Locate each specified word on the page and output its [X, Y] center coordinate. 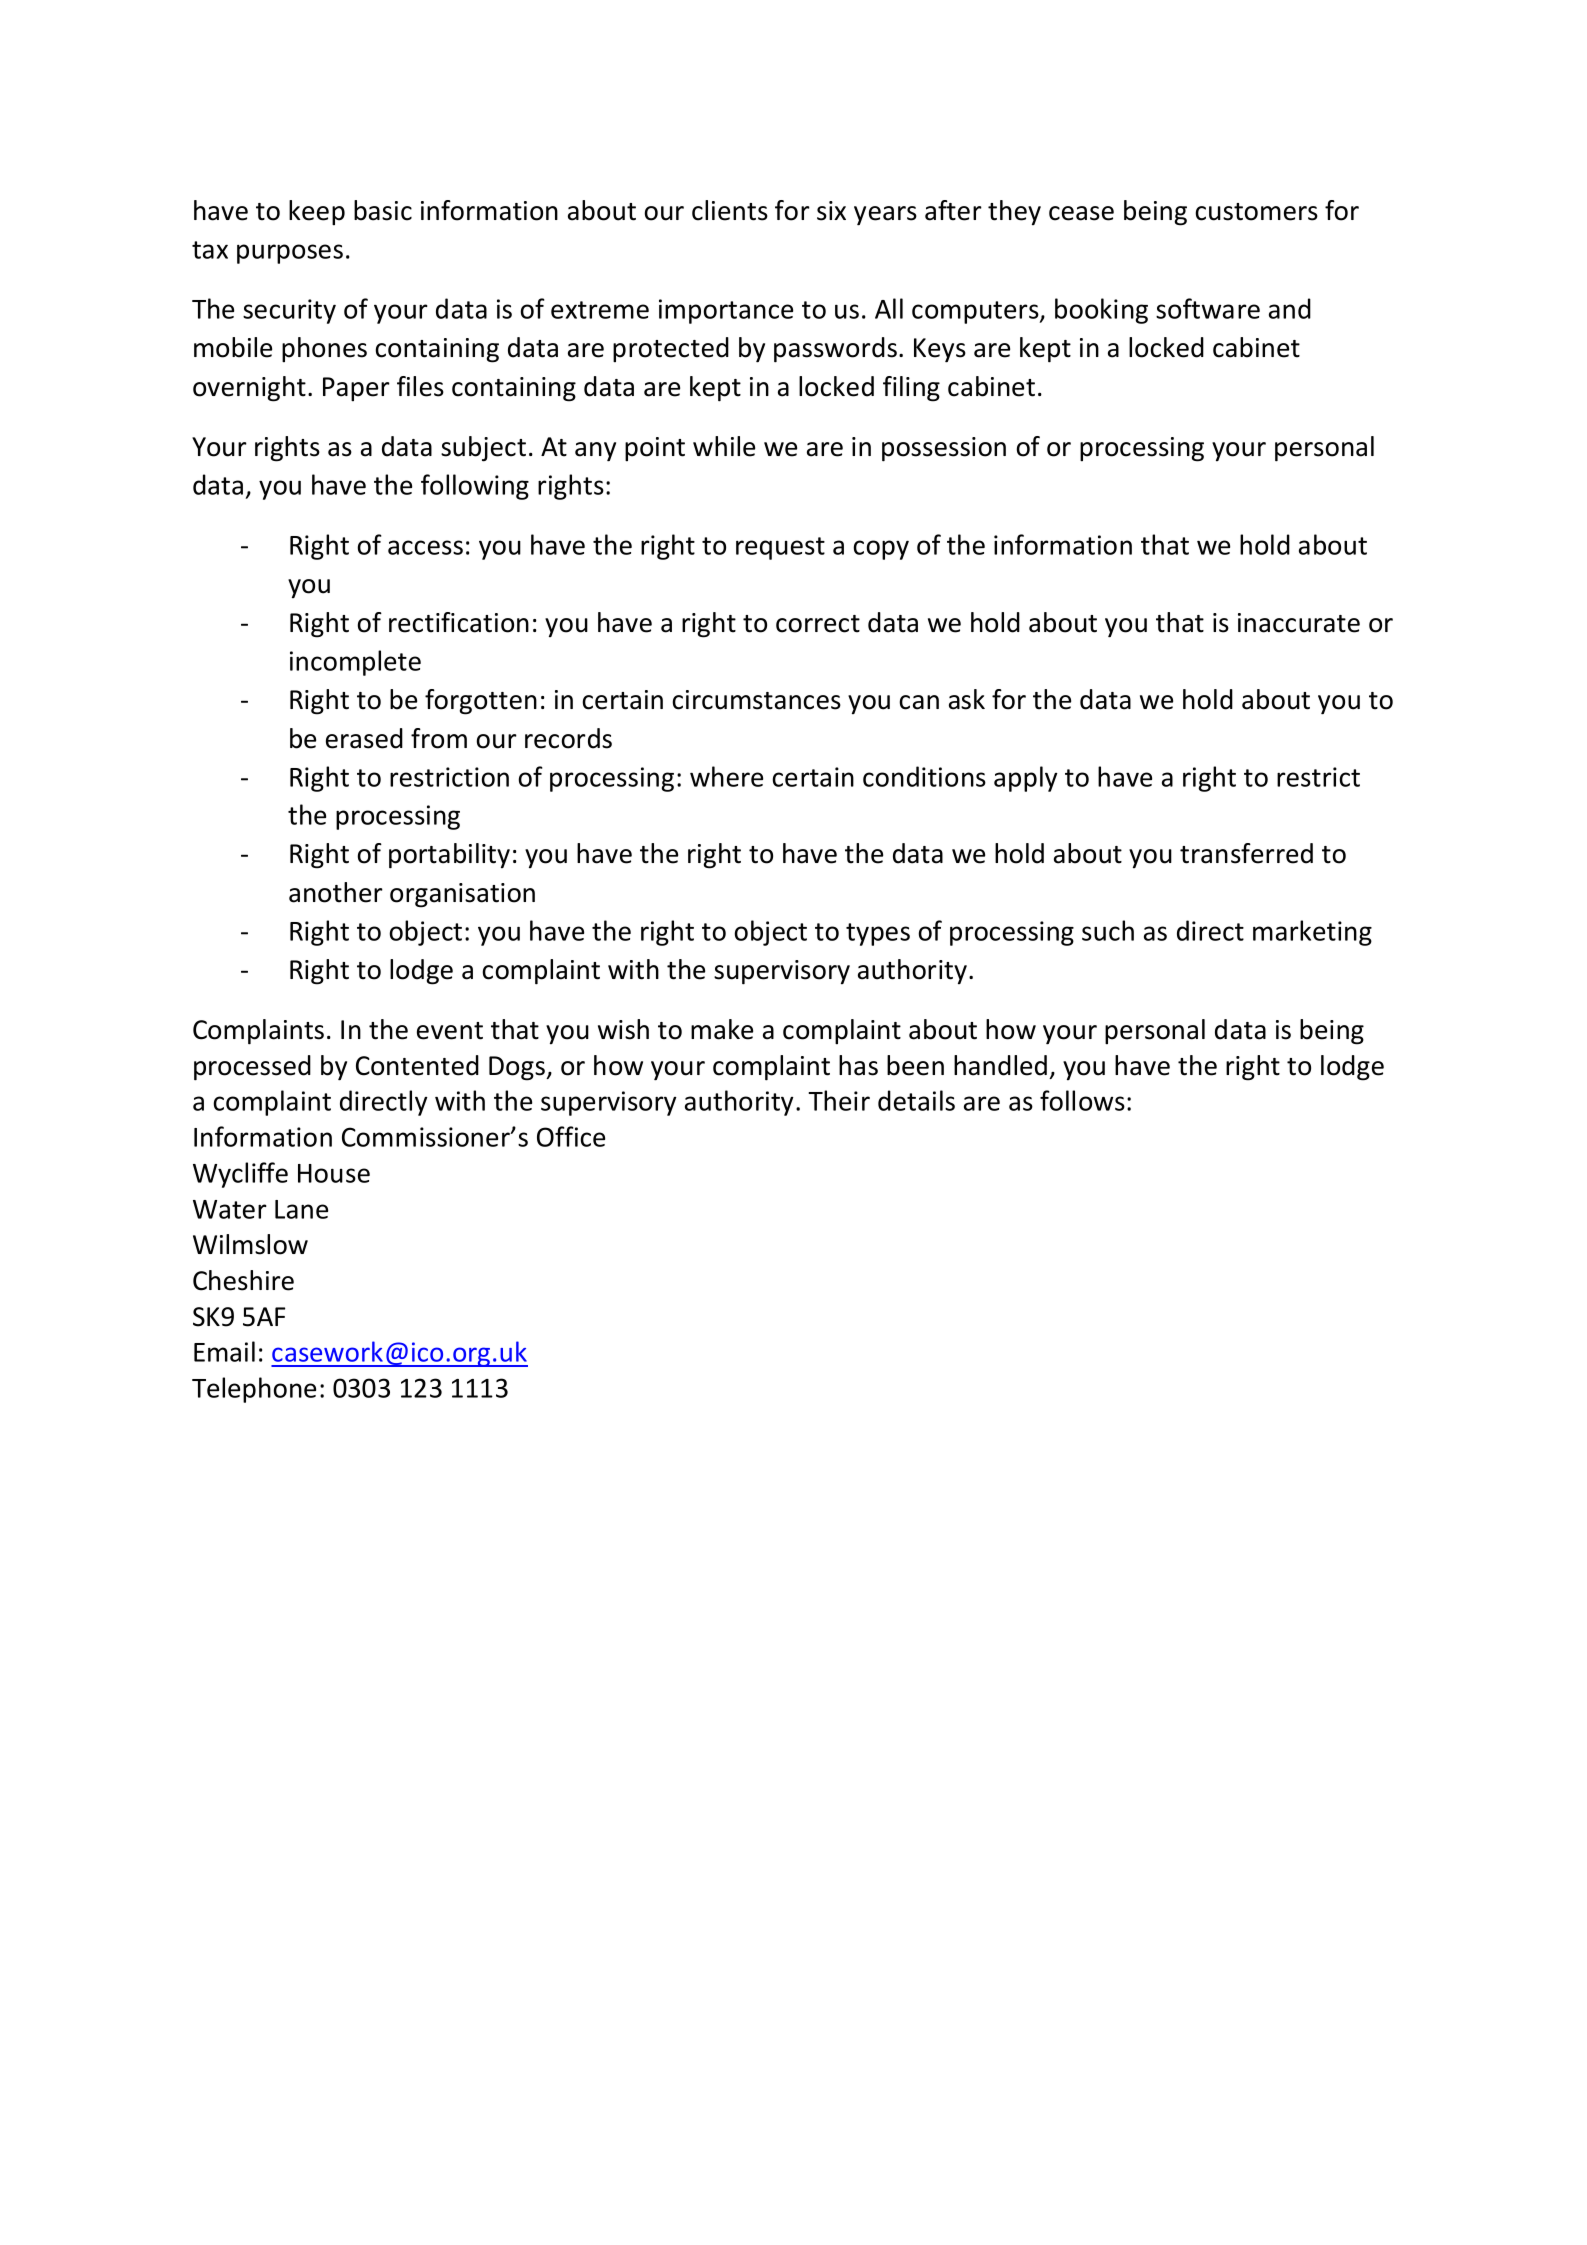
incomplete [355, 663]
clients [730, 210]
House [334, 1173]
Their [839, 1100]
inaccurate [1299, 623]
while [724, 446]
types [878, 934]
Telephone [254, 1390]
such [1108, 930]
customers [1256, 212]
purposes [290, 254]
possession [944, 449]
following [475, 487]
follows [1082, 1100]
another [336, 892]
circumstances [756, 700]
